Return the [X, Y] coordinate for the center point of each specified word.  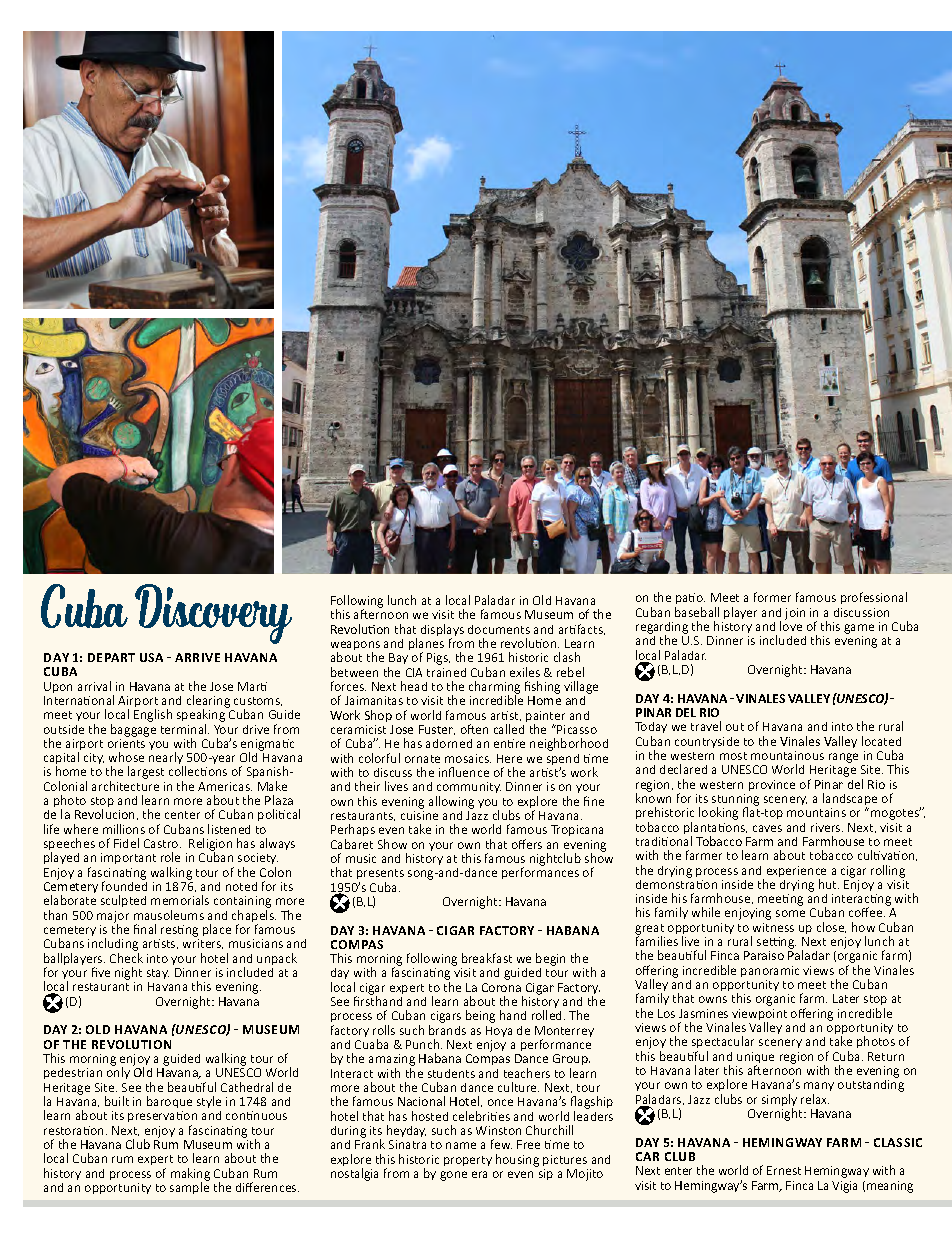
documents [499, 629]
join [795, 614]
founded [124, 885]
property [468, 1161]
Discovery [213, 614]
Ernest [784, 1170]
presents [380, 876]
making [190, 1175]
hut [829, 884]
